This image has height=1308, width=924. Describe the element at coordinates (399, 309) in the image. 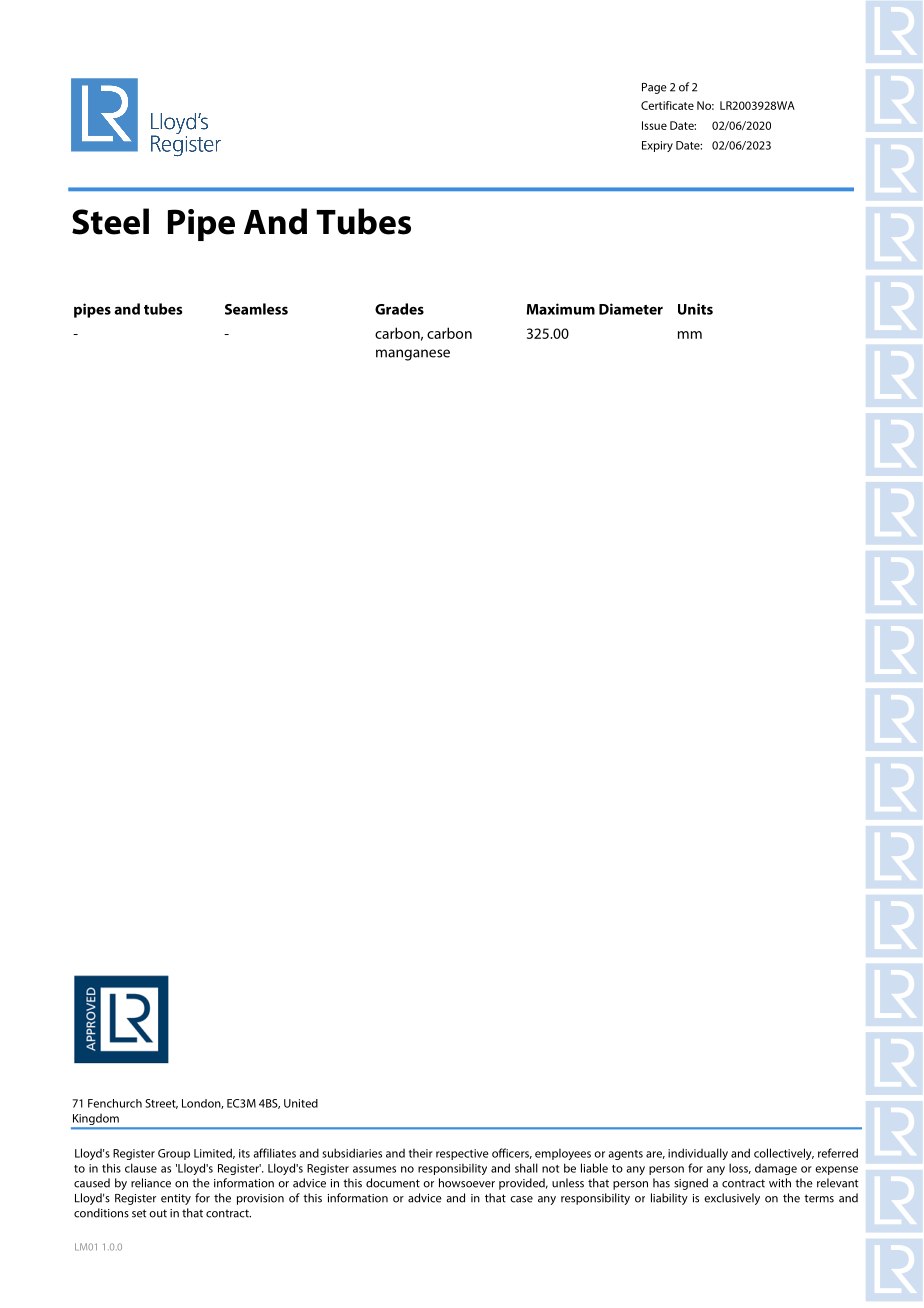

I see `Grades` at that location.
